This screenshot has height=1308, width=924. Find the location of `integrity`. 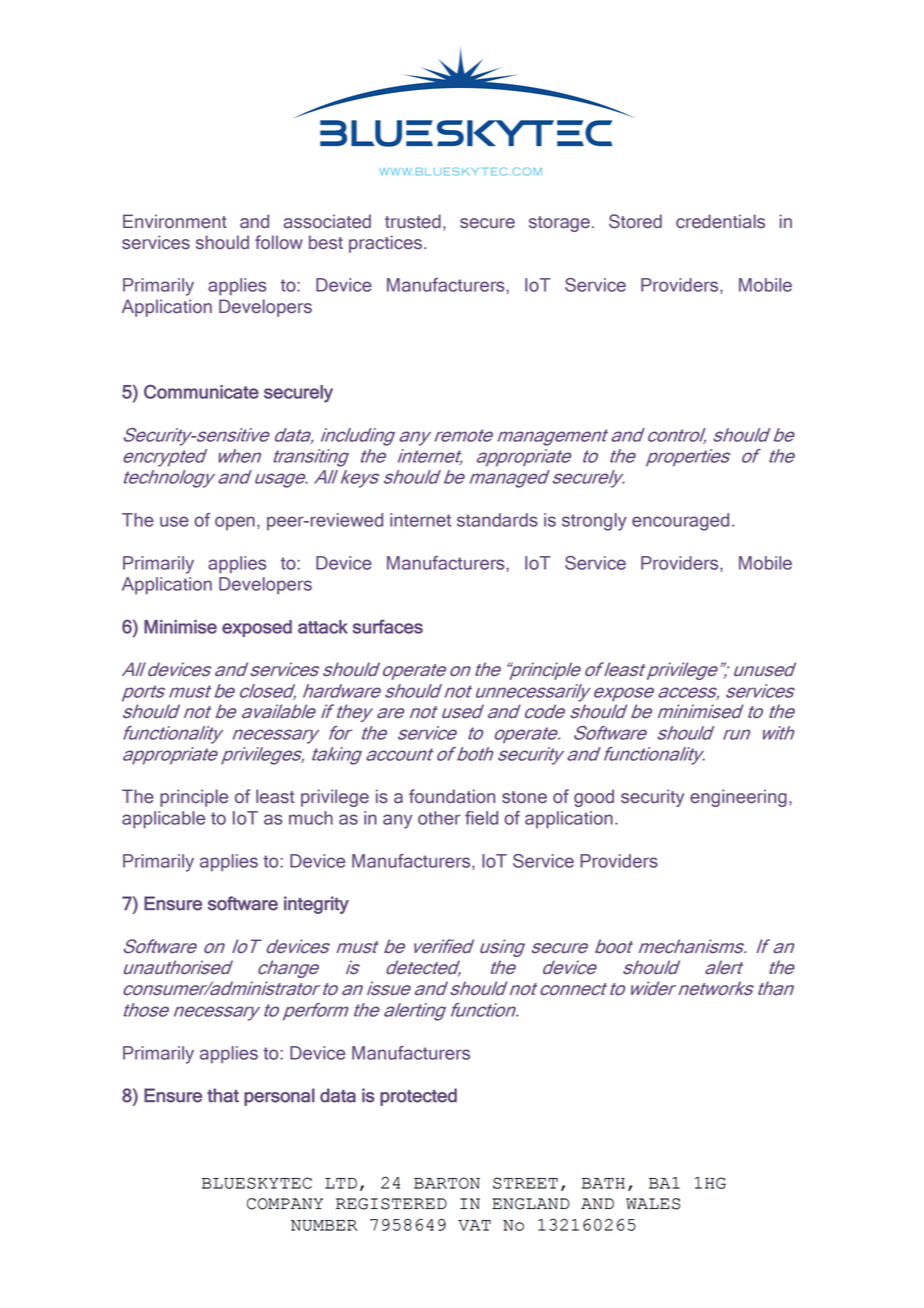

integrity is located at coordinates (316, 905).
